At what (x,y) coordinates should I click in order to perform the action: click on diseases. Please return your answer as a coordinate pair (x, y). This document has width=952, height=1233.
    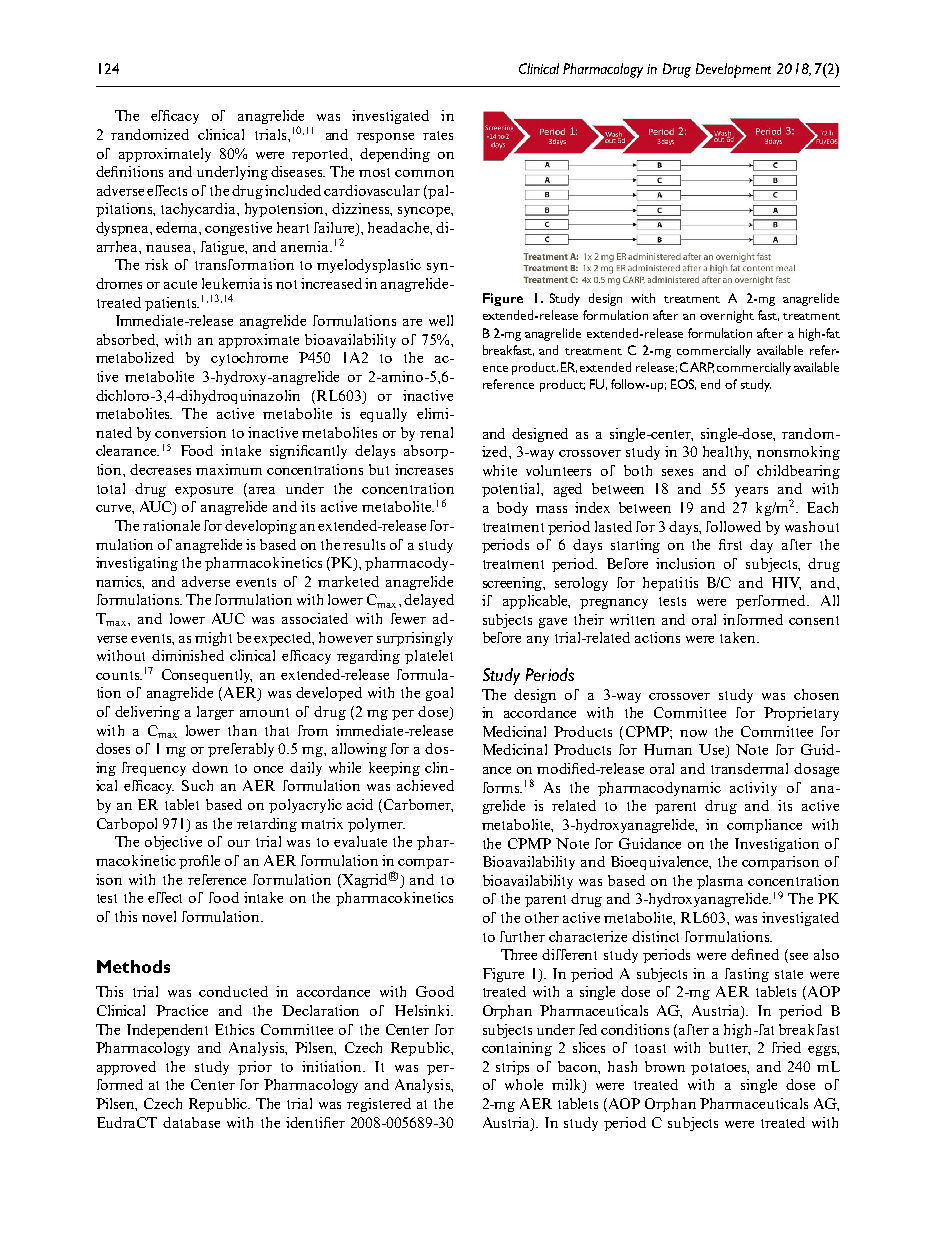
    Looking at the image, I should click on (298, 171).
